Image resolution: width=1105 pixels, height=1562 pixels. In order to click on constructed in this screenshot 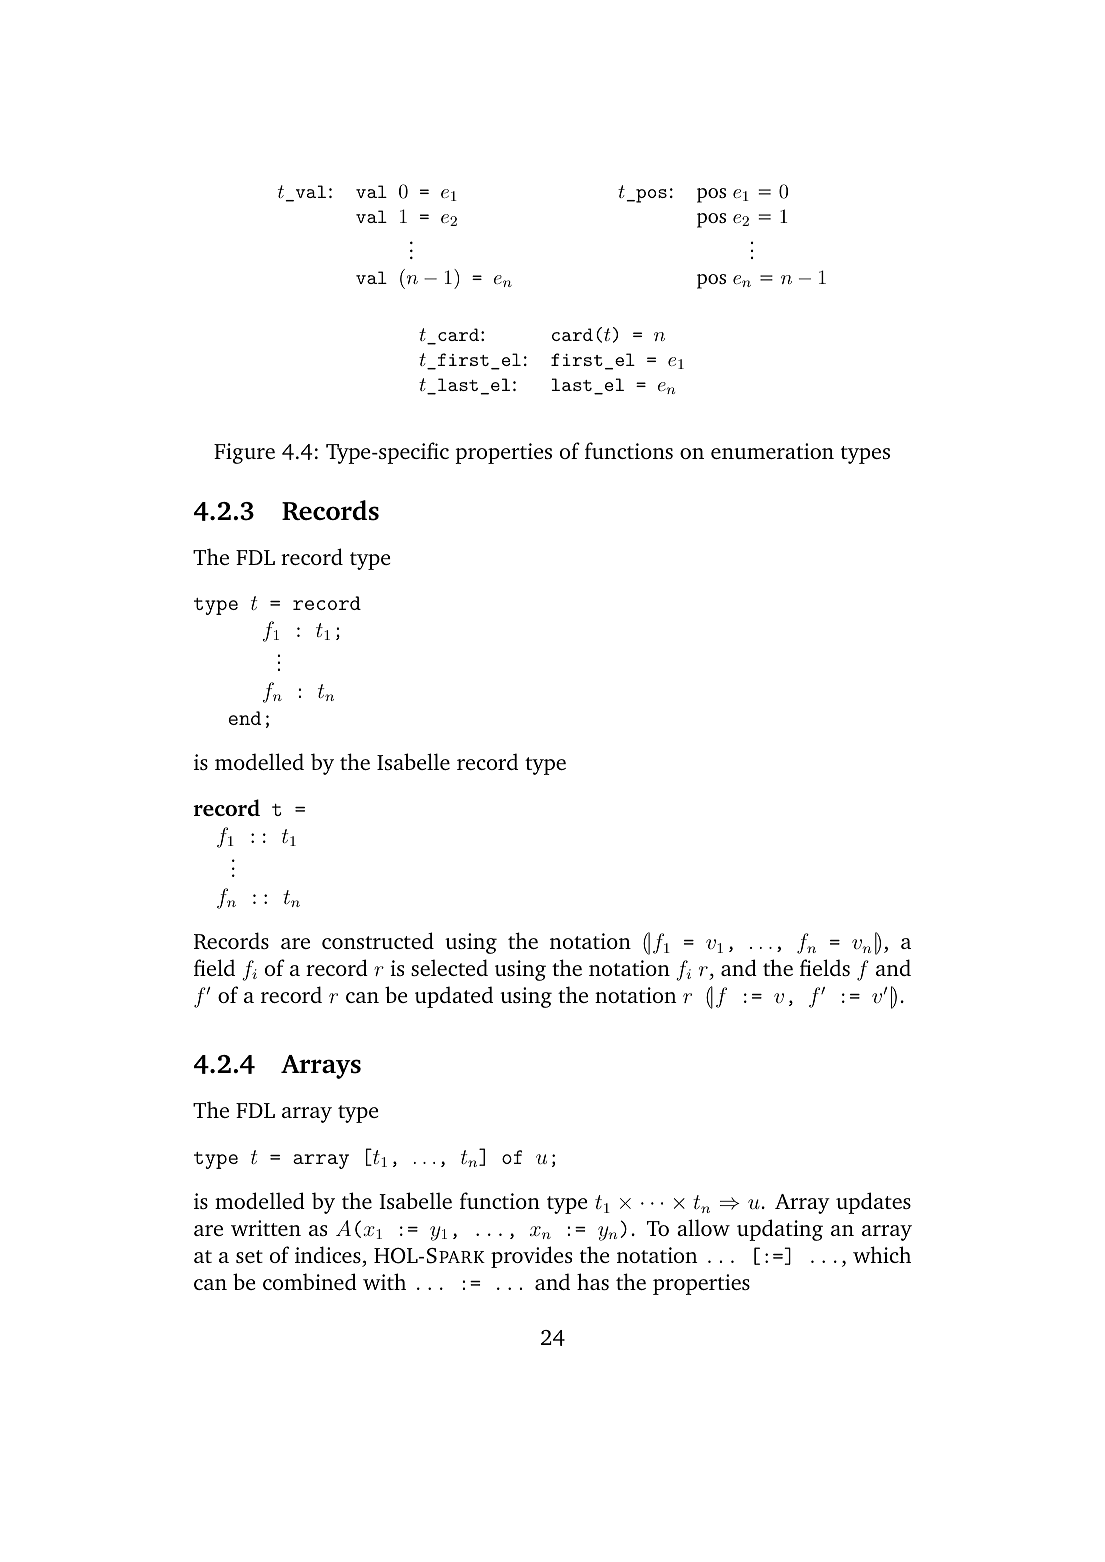, I will do `click(378, 940)`.
